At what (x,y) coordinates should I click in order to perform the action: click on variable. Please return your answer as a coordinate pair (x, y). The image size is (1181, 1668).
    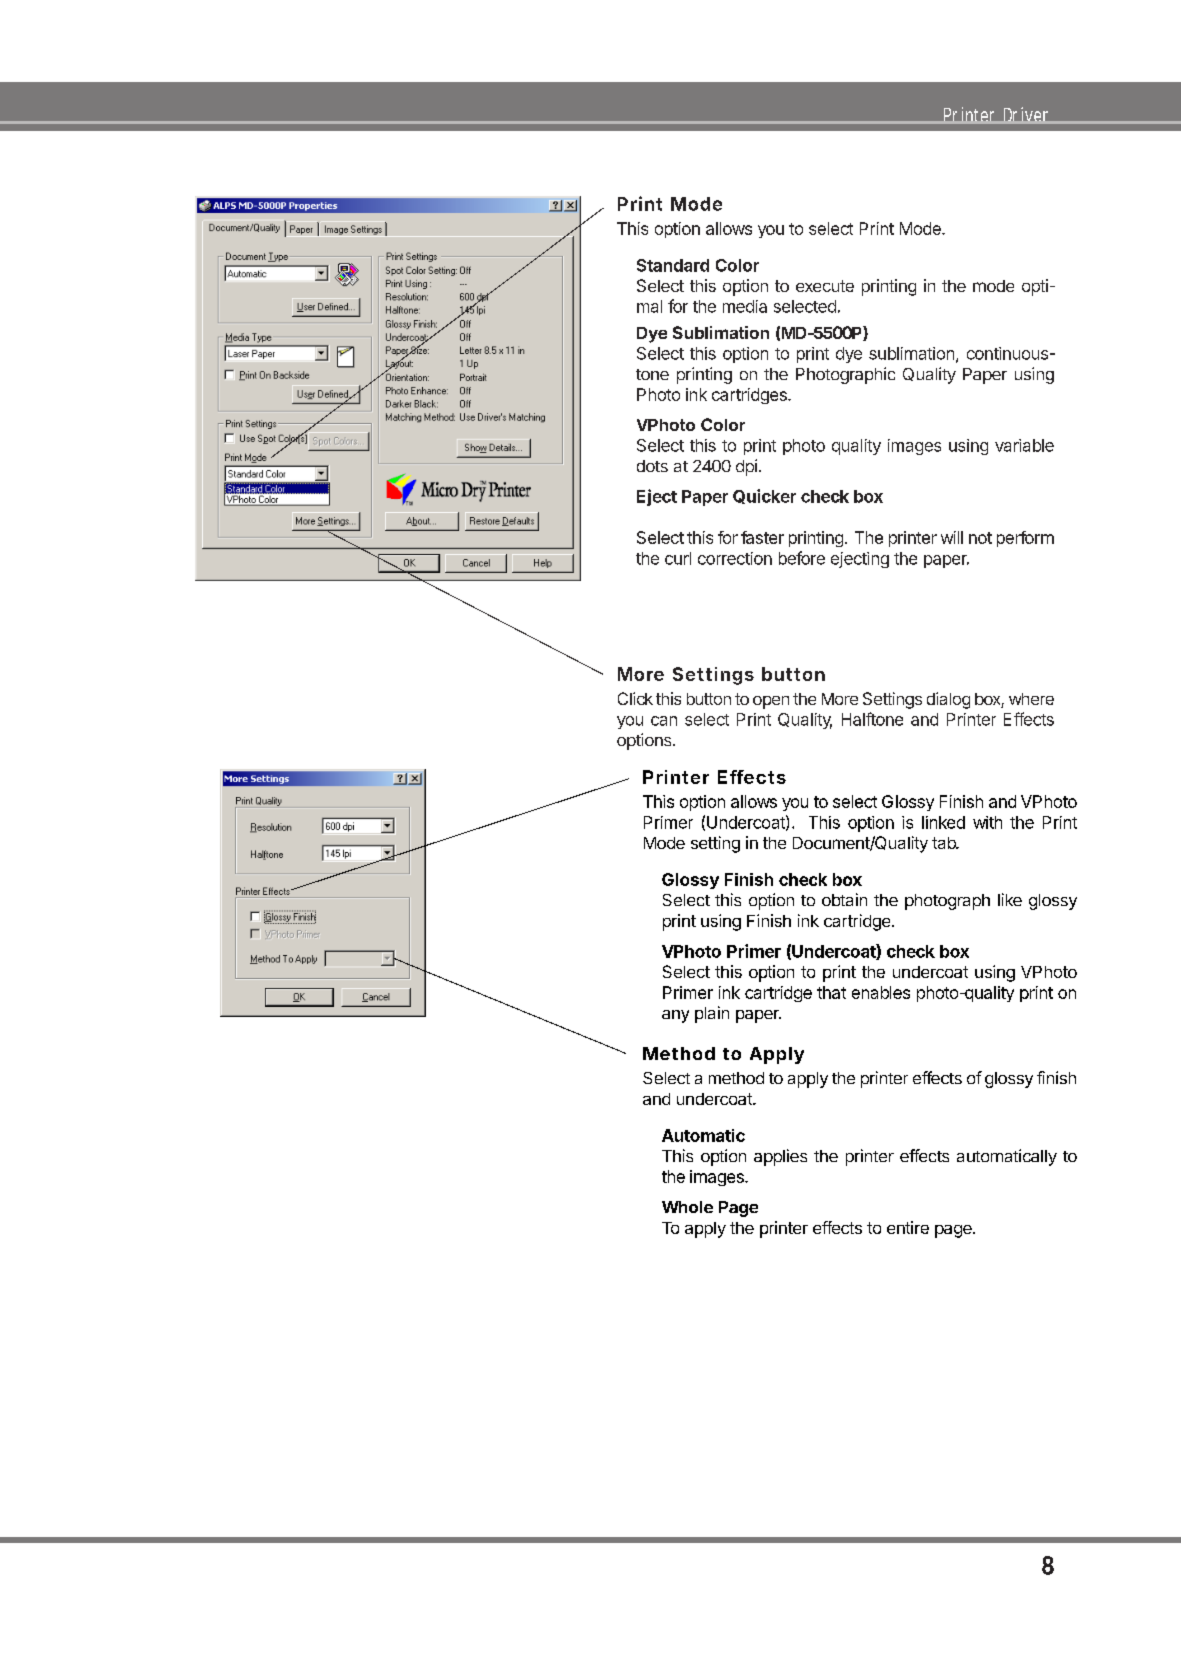
    Looking at the image, I should click on (1024, 445).
